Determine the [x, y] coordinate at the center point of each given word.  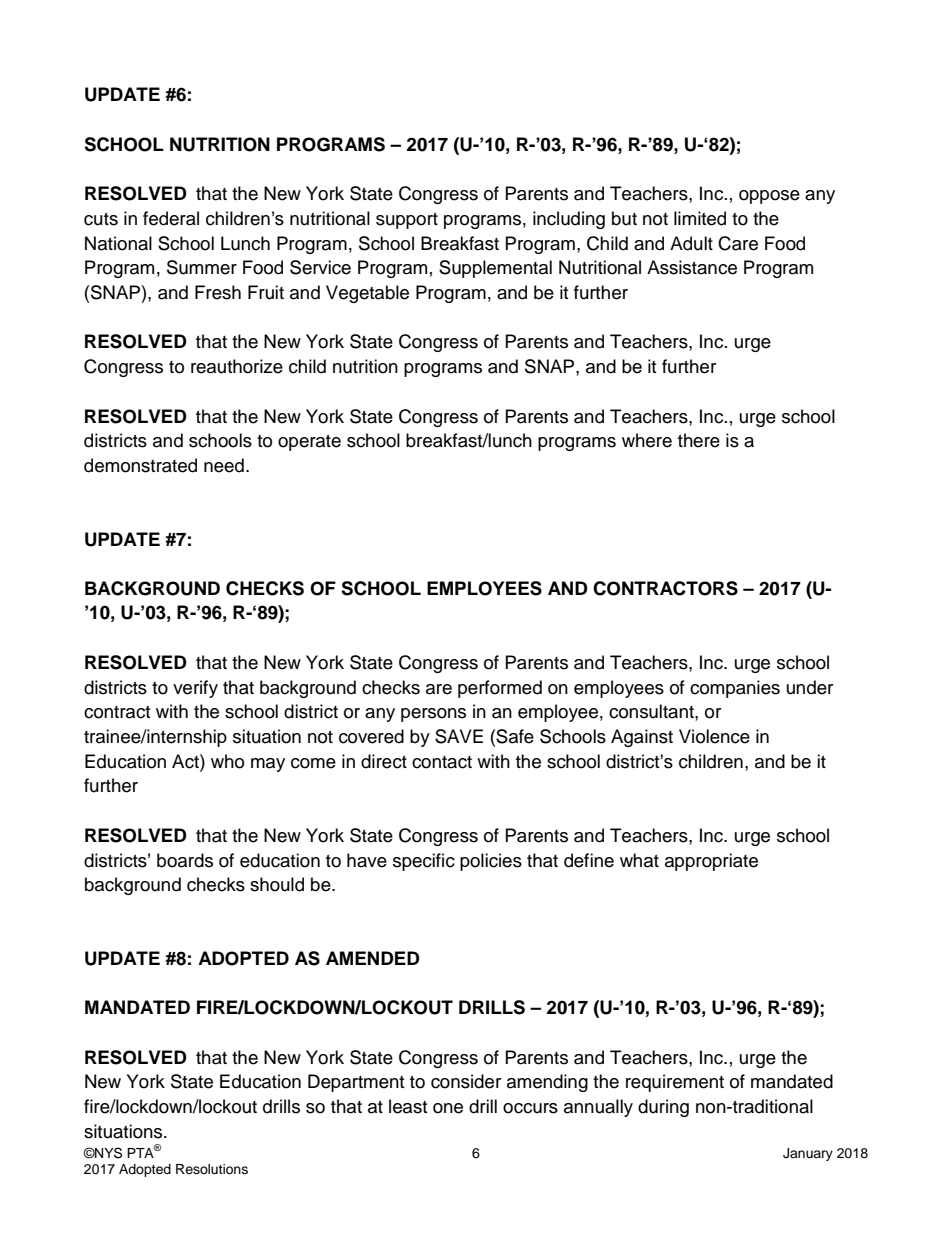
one [448, 1108]
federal [171, 218]
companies [735, 689]
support [407, 221]
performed [500, 689]
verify [195, 689]
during [663, 1108]
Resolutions [212, 1169]
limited [700, 218]
